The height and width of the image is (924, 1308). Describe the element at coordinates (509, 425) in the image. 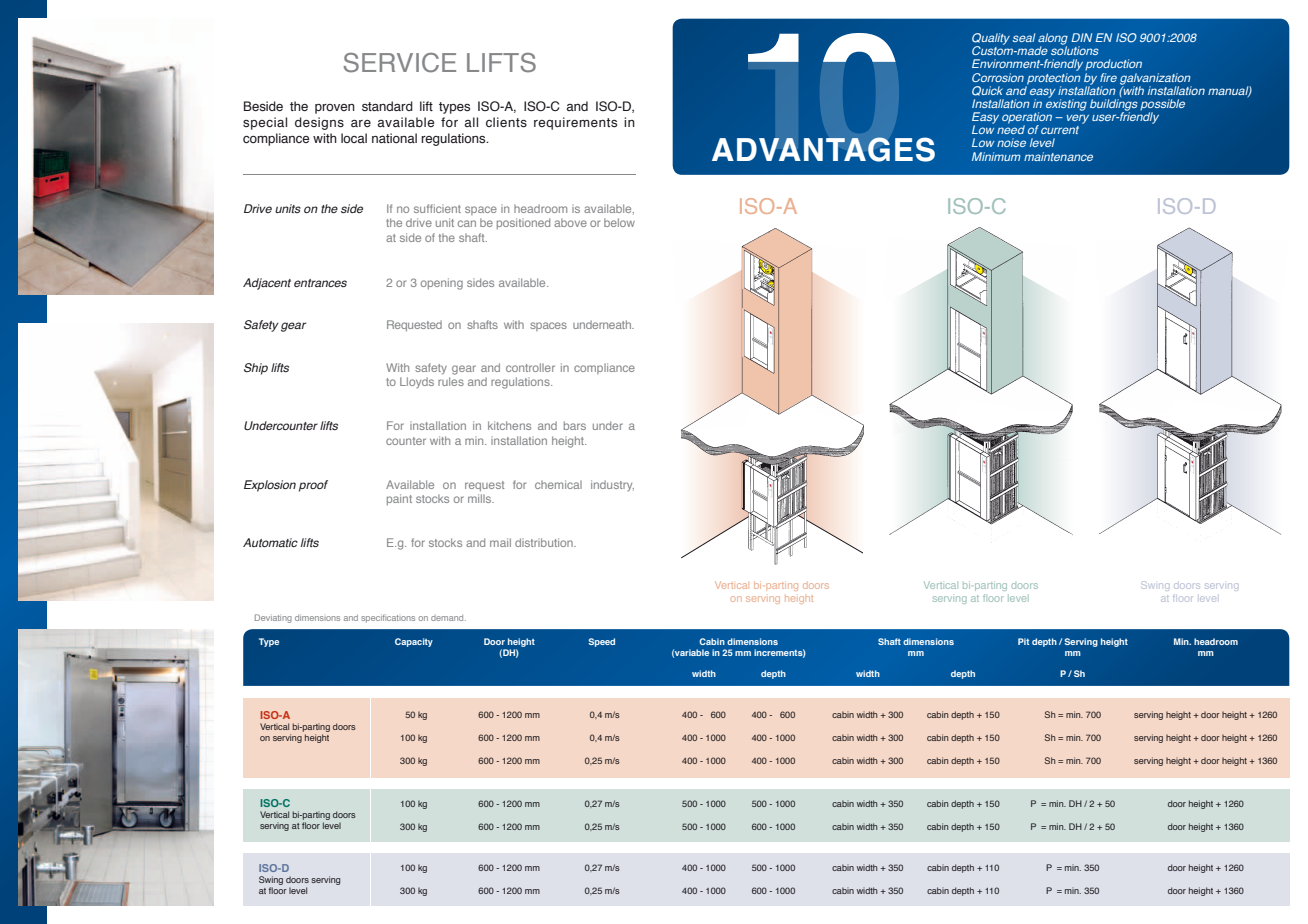

I see `kitchens` at that location.
